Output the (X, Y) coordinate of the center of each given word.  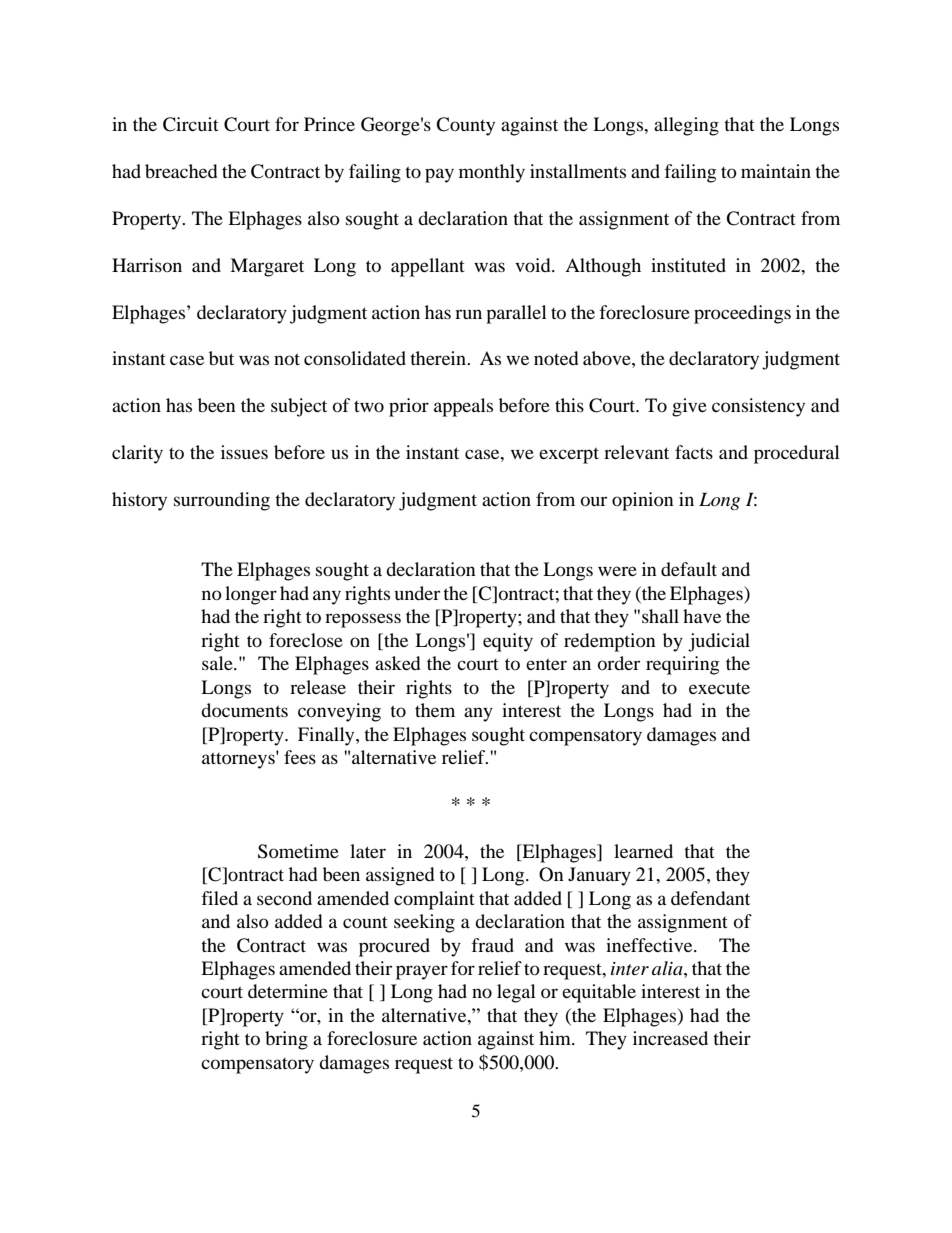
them (435, 710)
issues (244, 452)
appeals (463, 407)
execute (719, 688)
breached (181, 171)
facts (694, 452)
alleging (686, 126)
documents (244, 710)
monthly (492, 173)
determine (288, 991)
